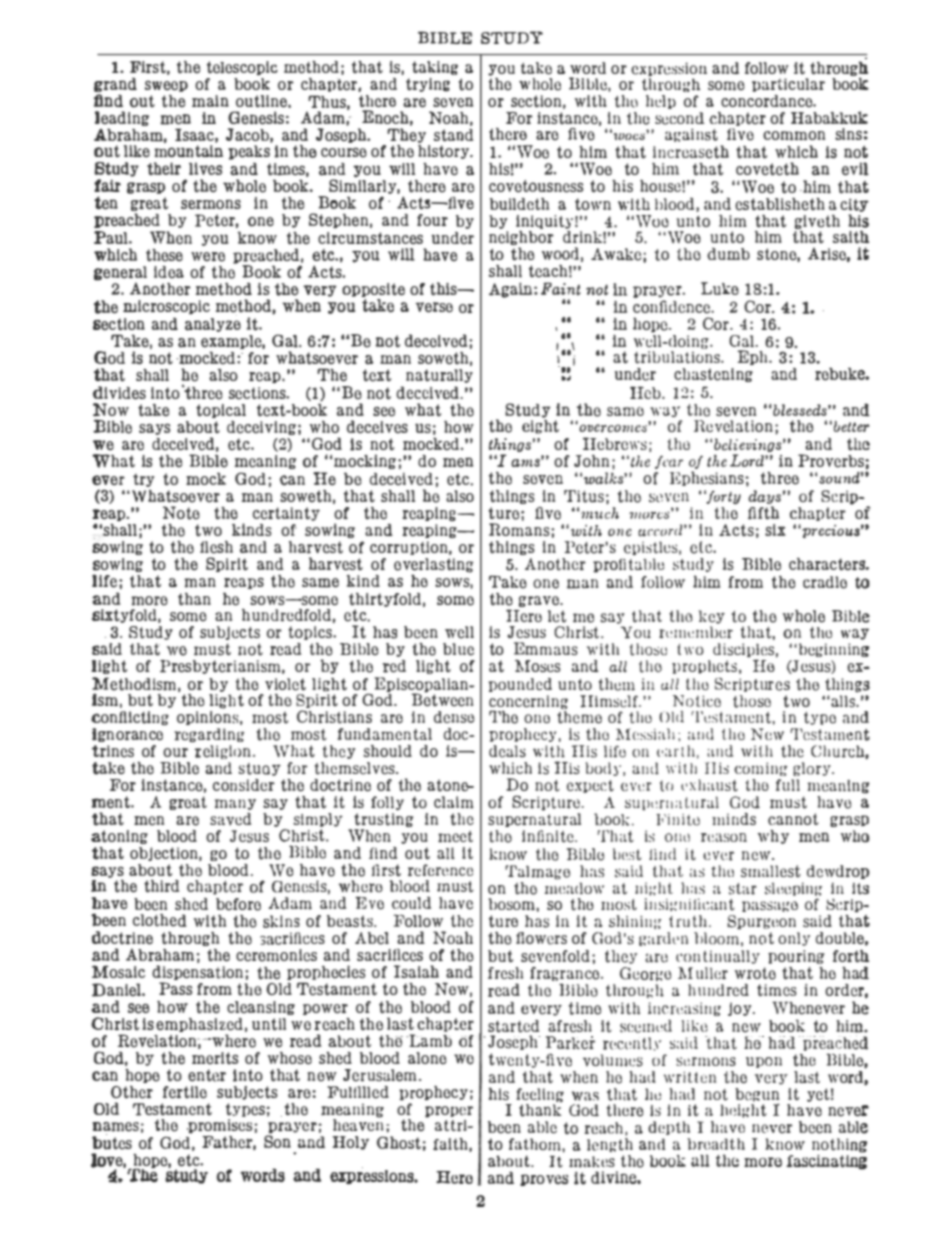  I want to click on third, so click(161, 886).
